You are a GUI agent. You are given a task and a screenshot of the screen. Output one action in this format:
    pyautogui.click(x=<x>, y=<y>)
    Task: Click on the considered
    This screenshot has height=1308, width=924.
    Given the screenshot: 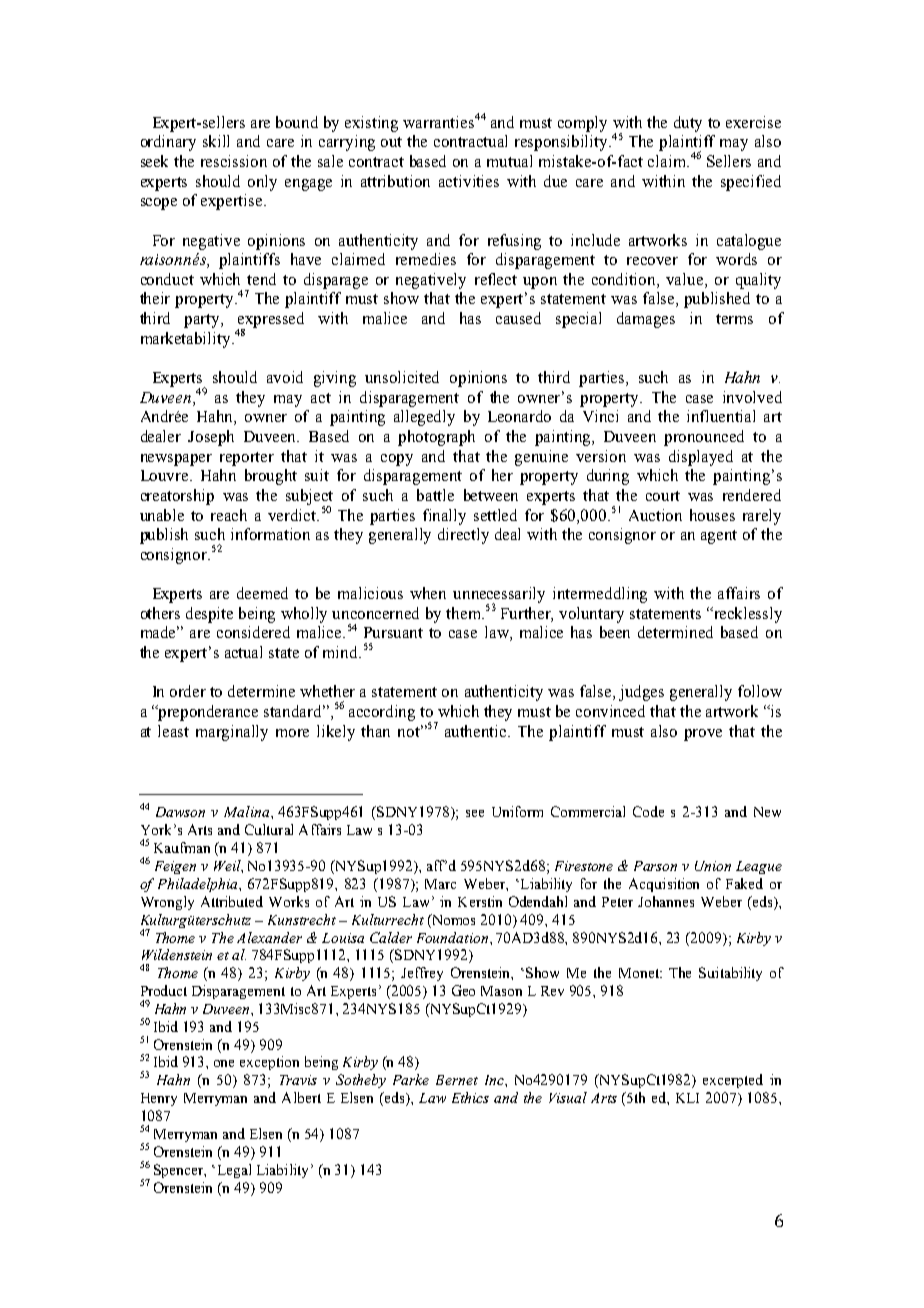 What is the action you would take?
    pyautogui.click(x=253, y=632)
